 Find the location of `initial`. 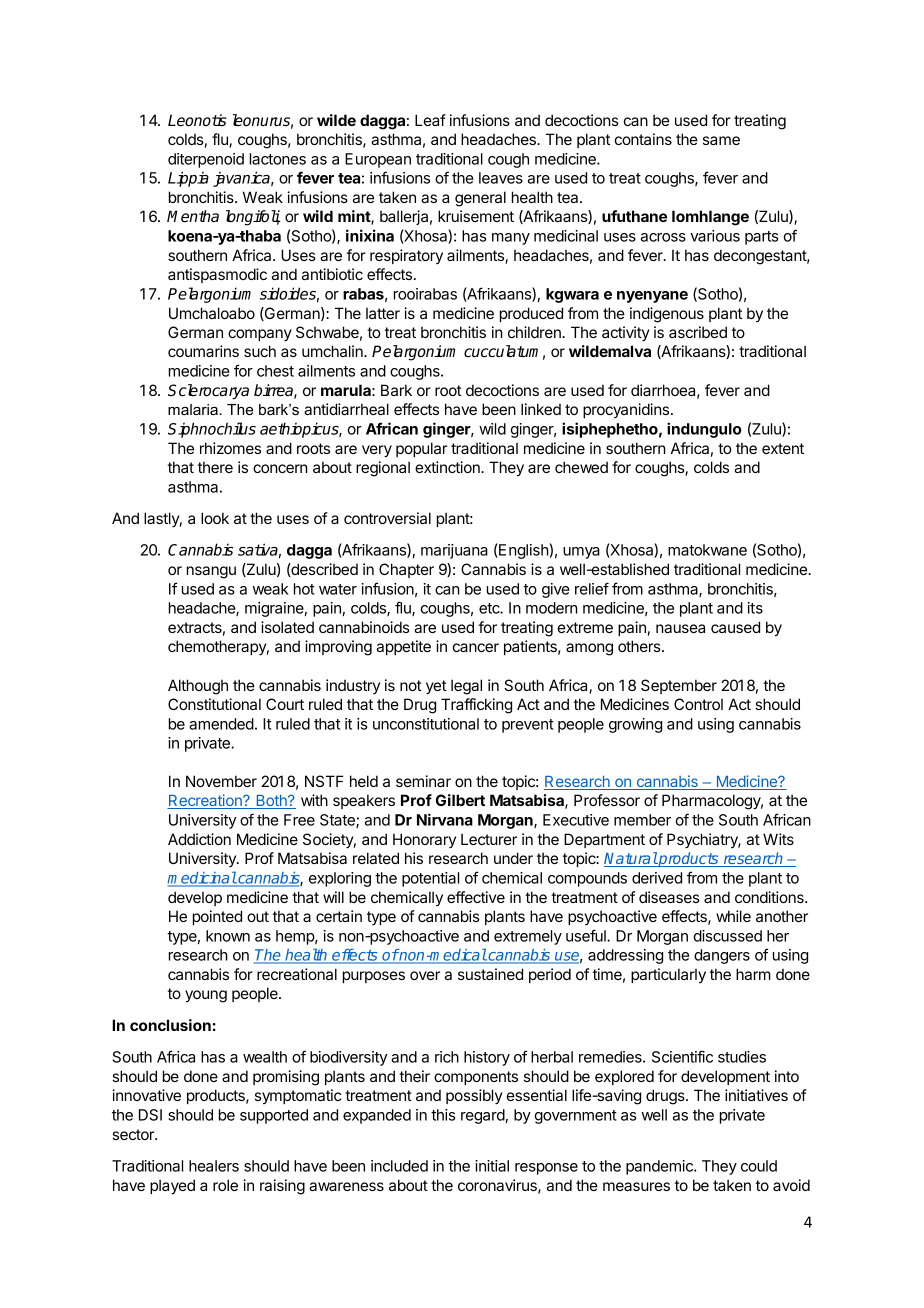

initial is located at coordinates (492, 1166).
